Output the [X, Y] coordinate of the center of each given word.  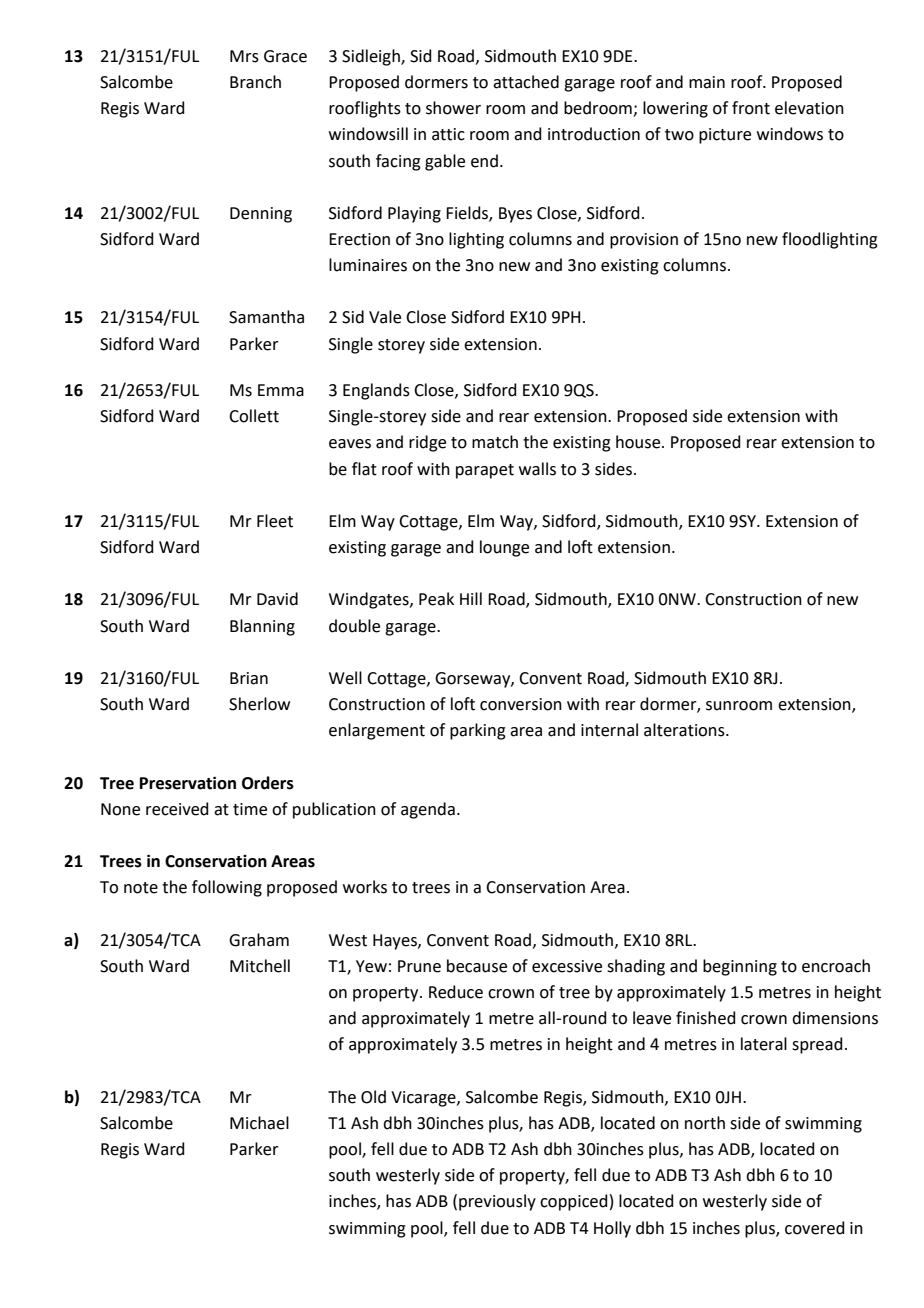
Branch [255, 82]
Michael [259, 1123]
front [751, 108]
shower [453, 108]
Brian [249, 678]
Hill [471, 598]
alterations [685, 730]
